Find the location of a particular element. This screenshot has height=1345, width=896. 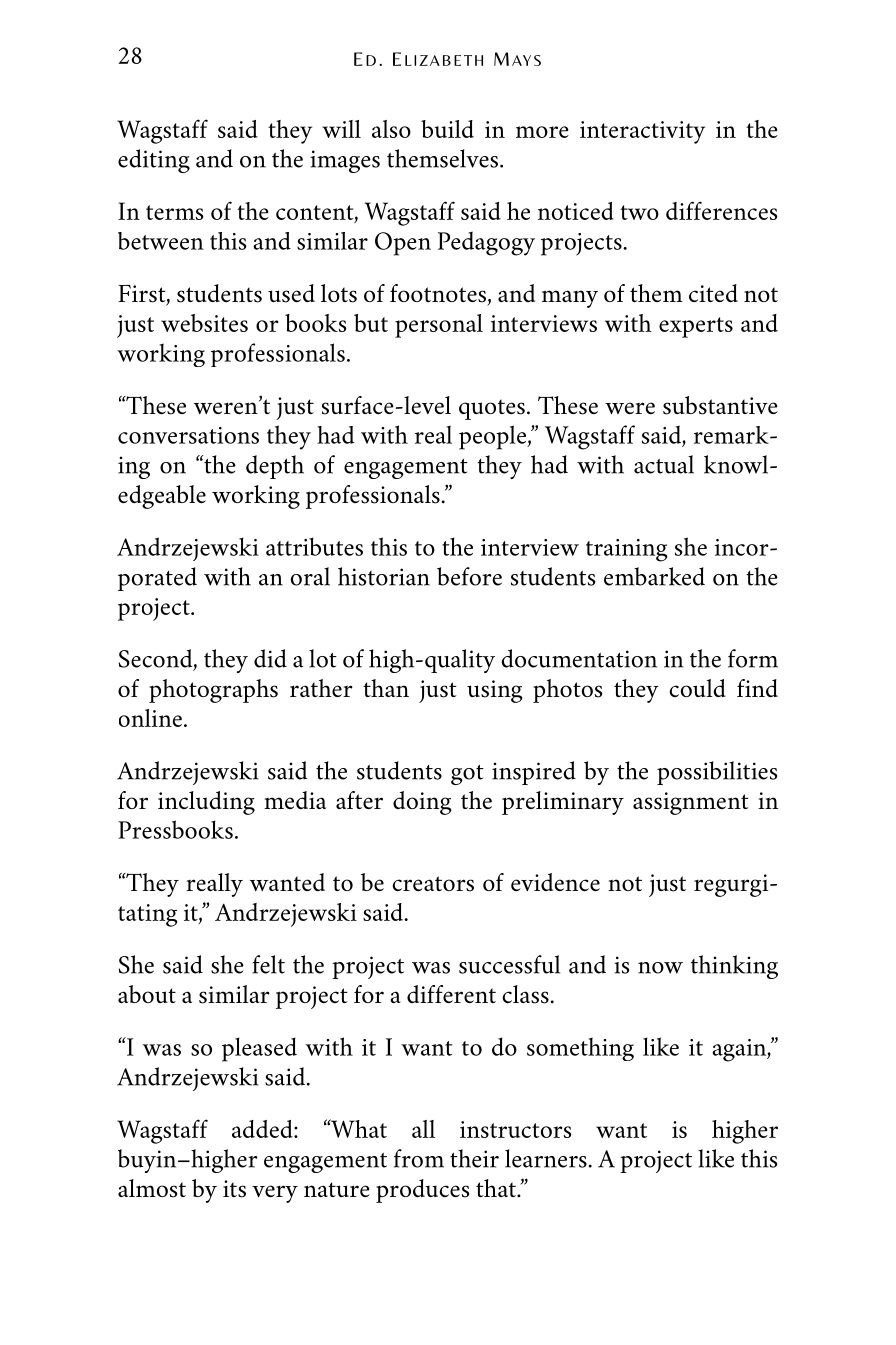

interactivity is located at coordinates (642, 132).
